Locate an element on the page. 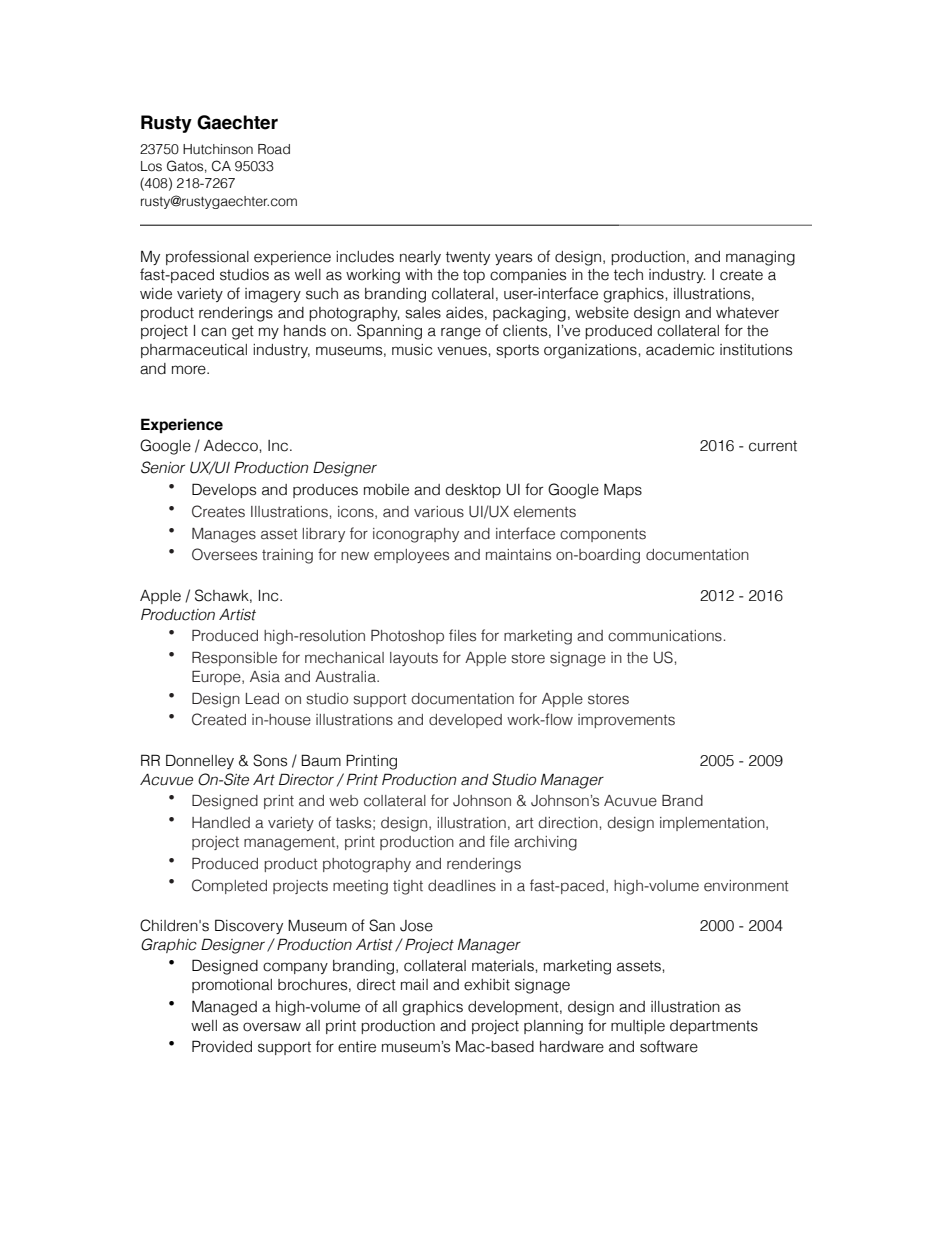 This page has height=1233, width=952. managing is located at coordinates (760, 258).
